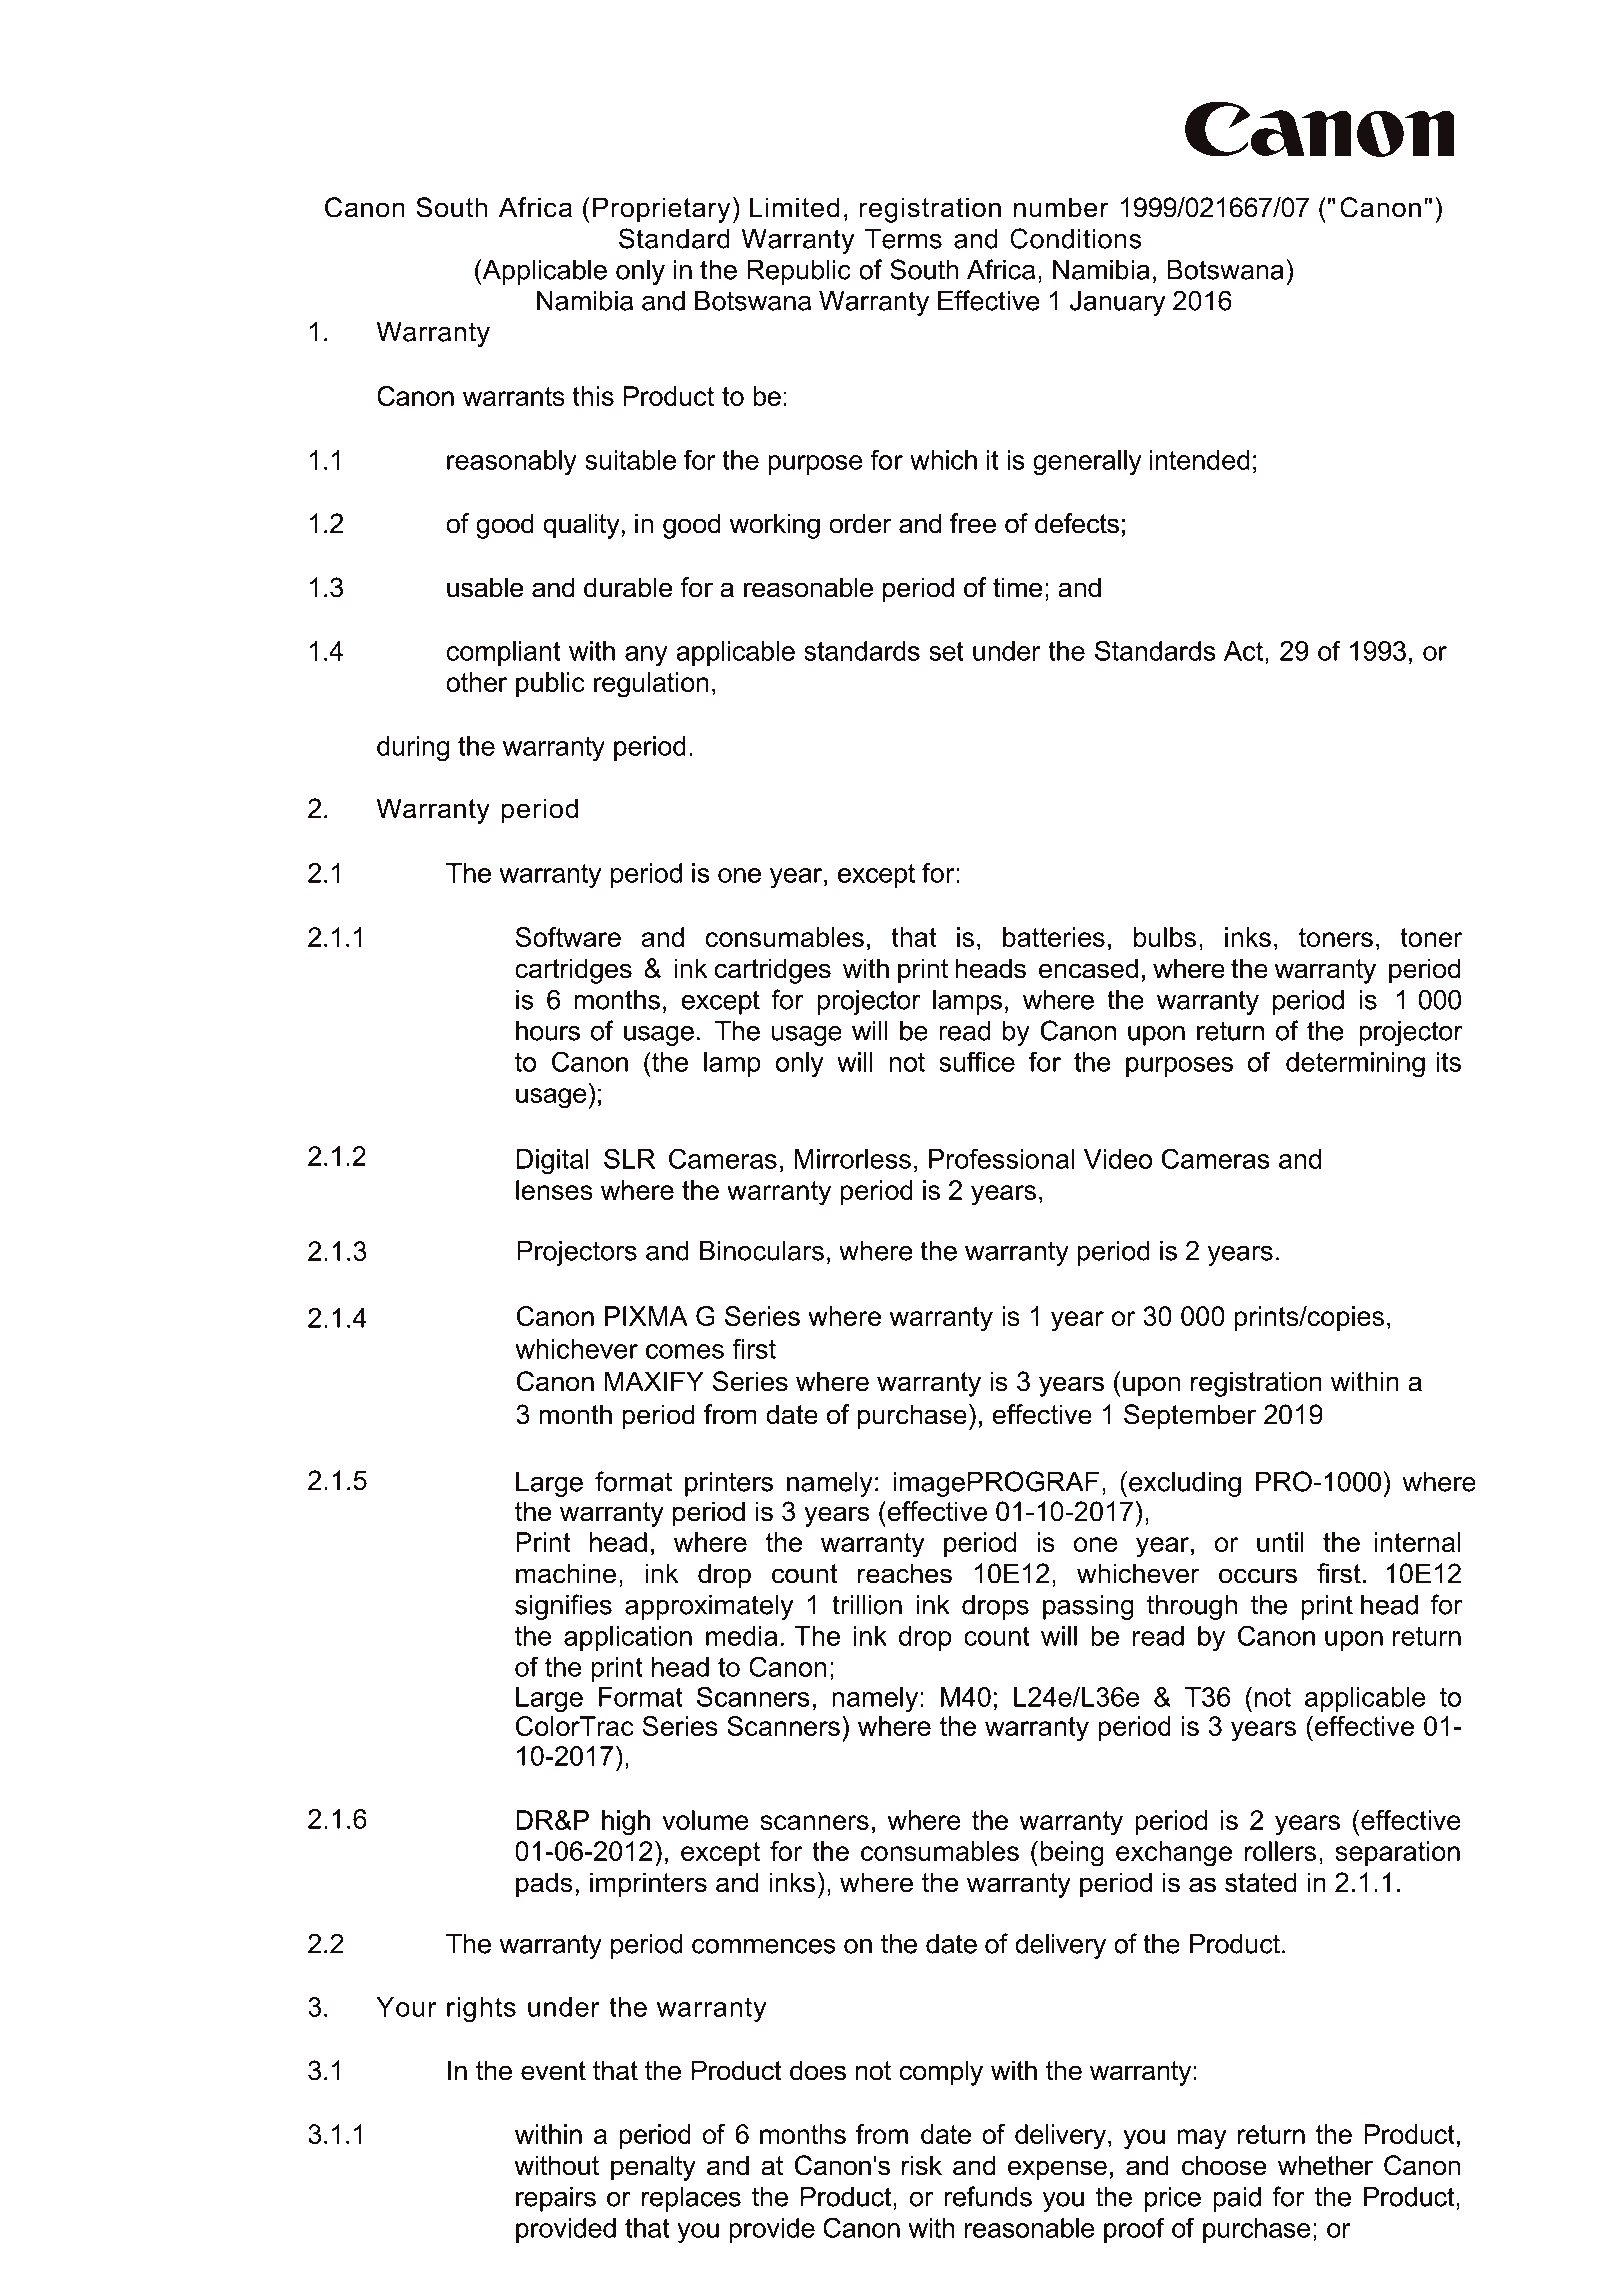 This screenshot has height=2283, width=1614. Describe the element at coordinates (503, 653) in the screenshot. I see `compliant` at that location.
